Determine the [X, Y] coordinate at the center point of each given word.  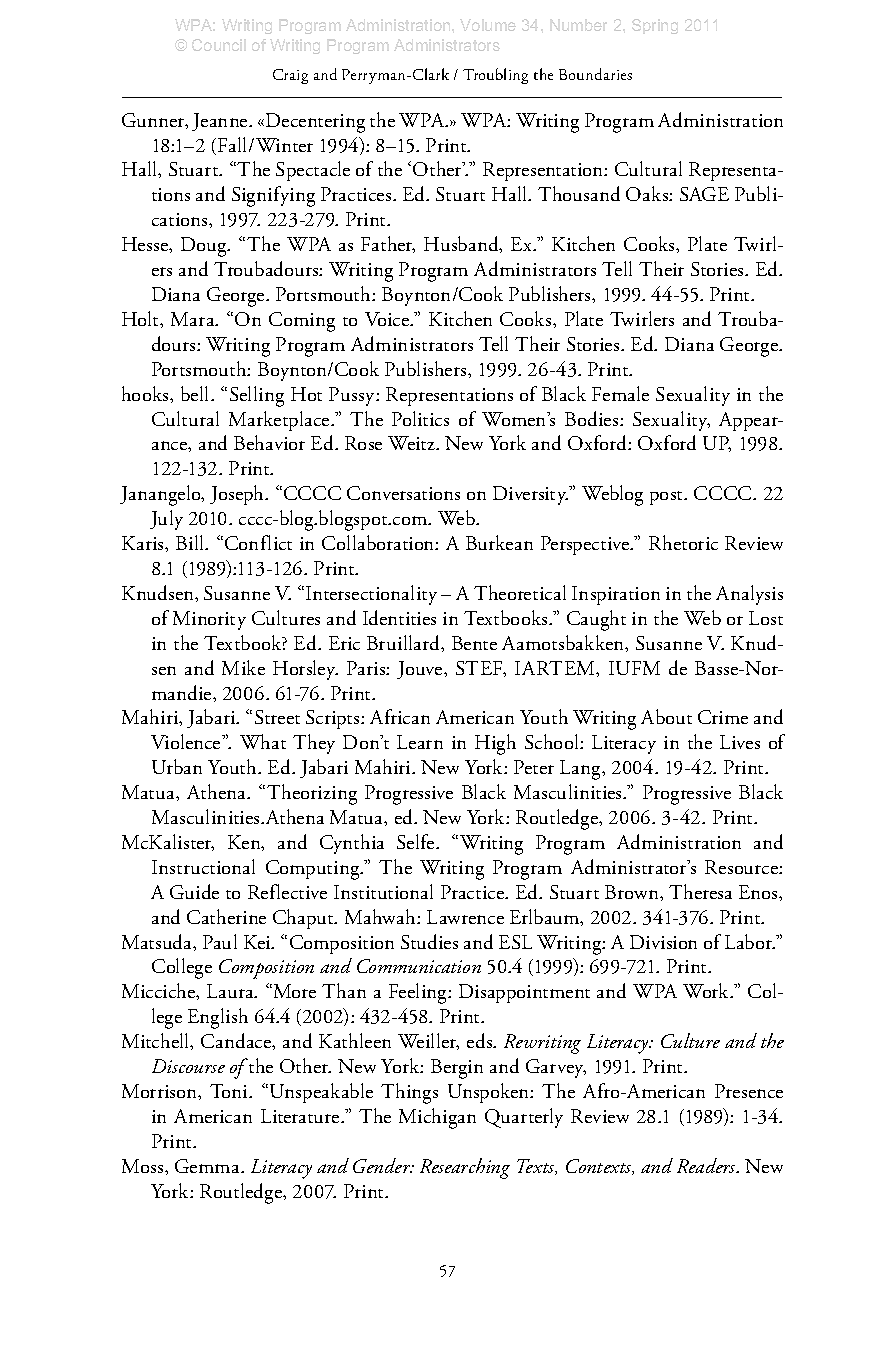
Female [620, 393]
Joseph [238, 495]
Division [663, 942]
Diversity [530, 495]
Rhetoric [683, 542]
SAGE [704, 194]
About [666, 716]
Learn [420, 742]
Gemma [208, 1166]
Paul [220, 941]
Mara [194, 319]
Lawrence [465, 917]
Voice [388, 319]
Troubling [495, 76]
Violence [187, 741]
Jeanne [221, 122]
